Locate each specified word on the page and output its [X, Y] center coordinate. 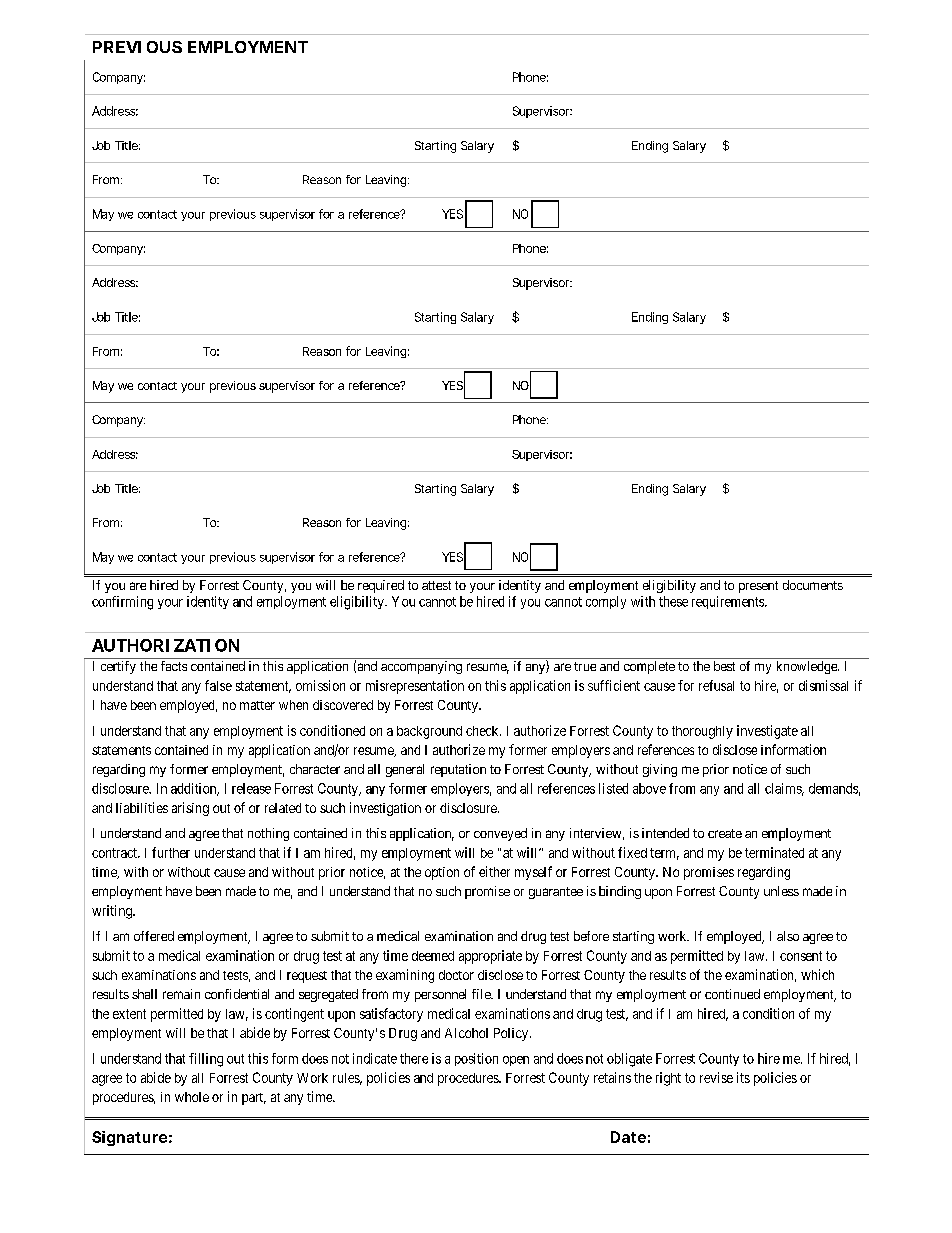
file [482, 994]
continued [732, 994]
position [476, 1059]
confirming [122, 603]
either [494, 871]
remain [181, 994]
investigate [767, 732]
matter [257, 705]
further [171, 852]
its [743, 1077]
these [673, 601]
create [725, 833]
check [483, 731]
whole [192, 1097]
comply [606, 602]
